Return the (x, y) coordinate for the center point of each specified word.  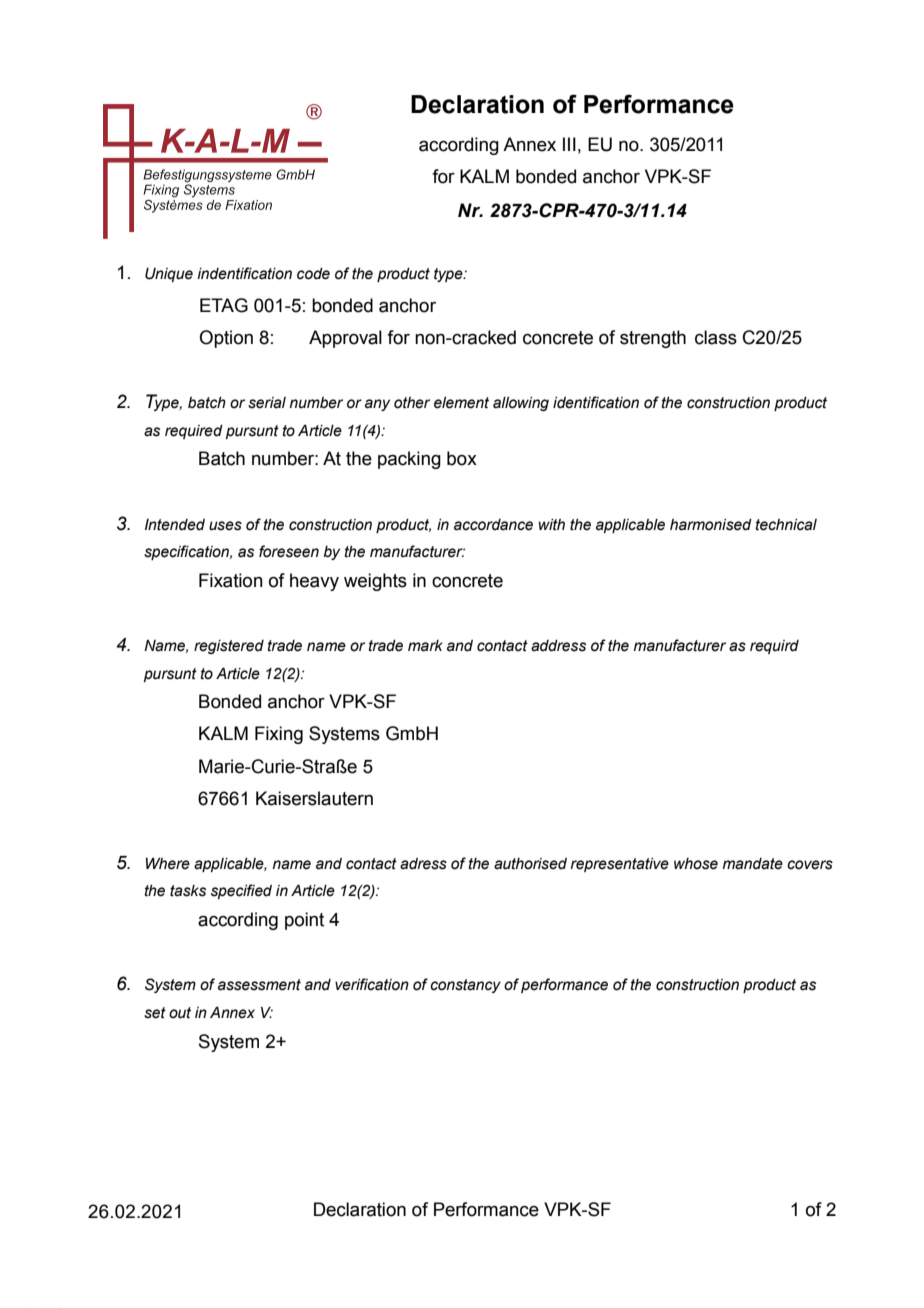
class (716, 337)
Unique (169, 275)
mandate (753, 864)
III (569, 144)
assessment (259, 985)
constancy (465, 986)
